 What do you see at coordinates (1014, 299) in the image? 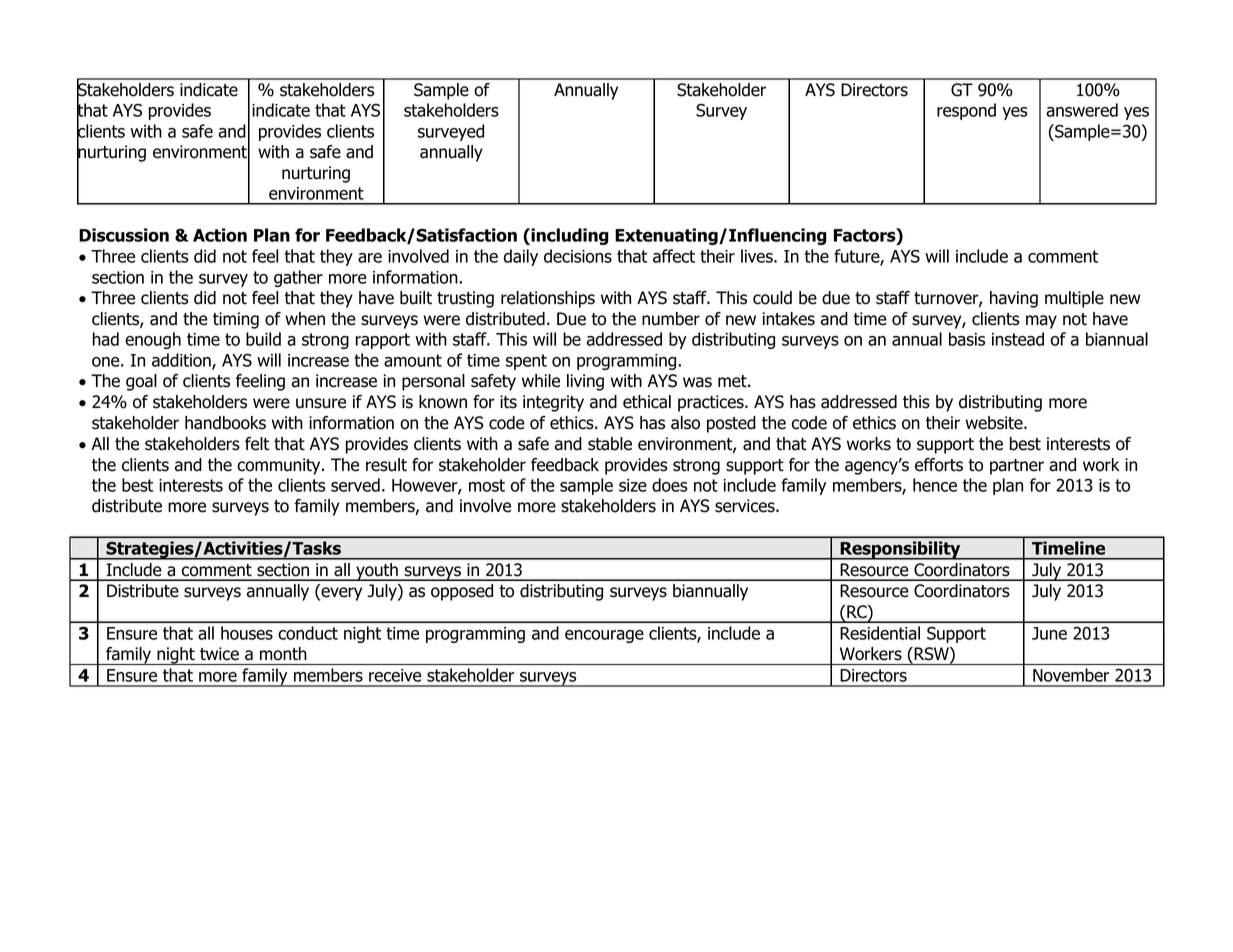
I see `having` at bounding box center [1014, 299].
